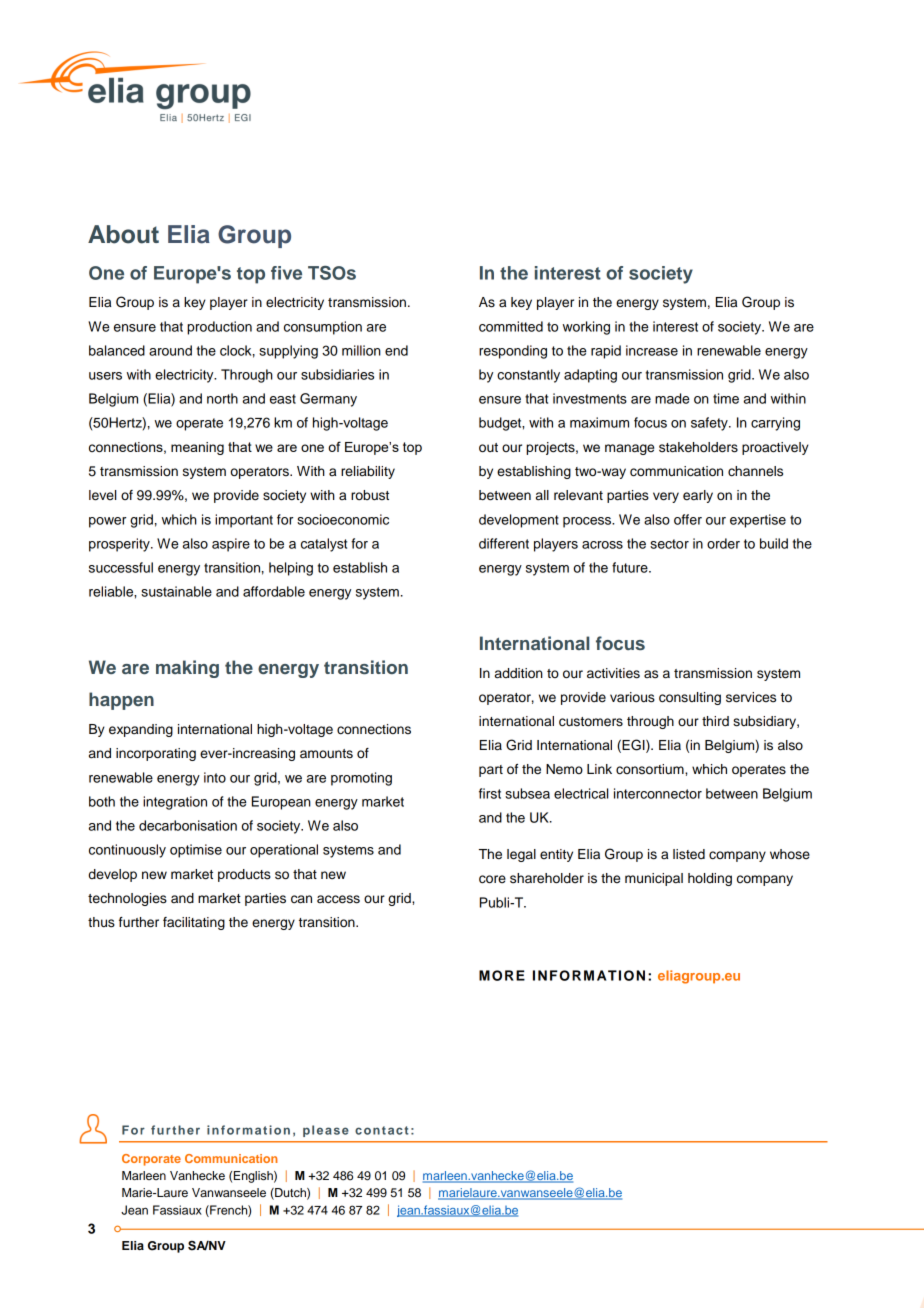 The width and height of the screenshot is (924, 1308). What do you see at coordinates (698, 496) in the screenshot?
I see `early` at bounding box center [698, 496].
